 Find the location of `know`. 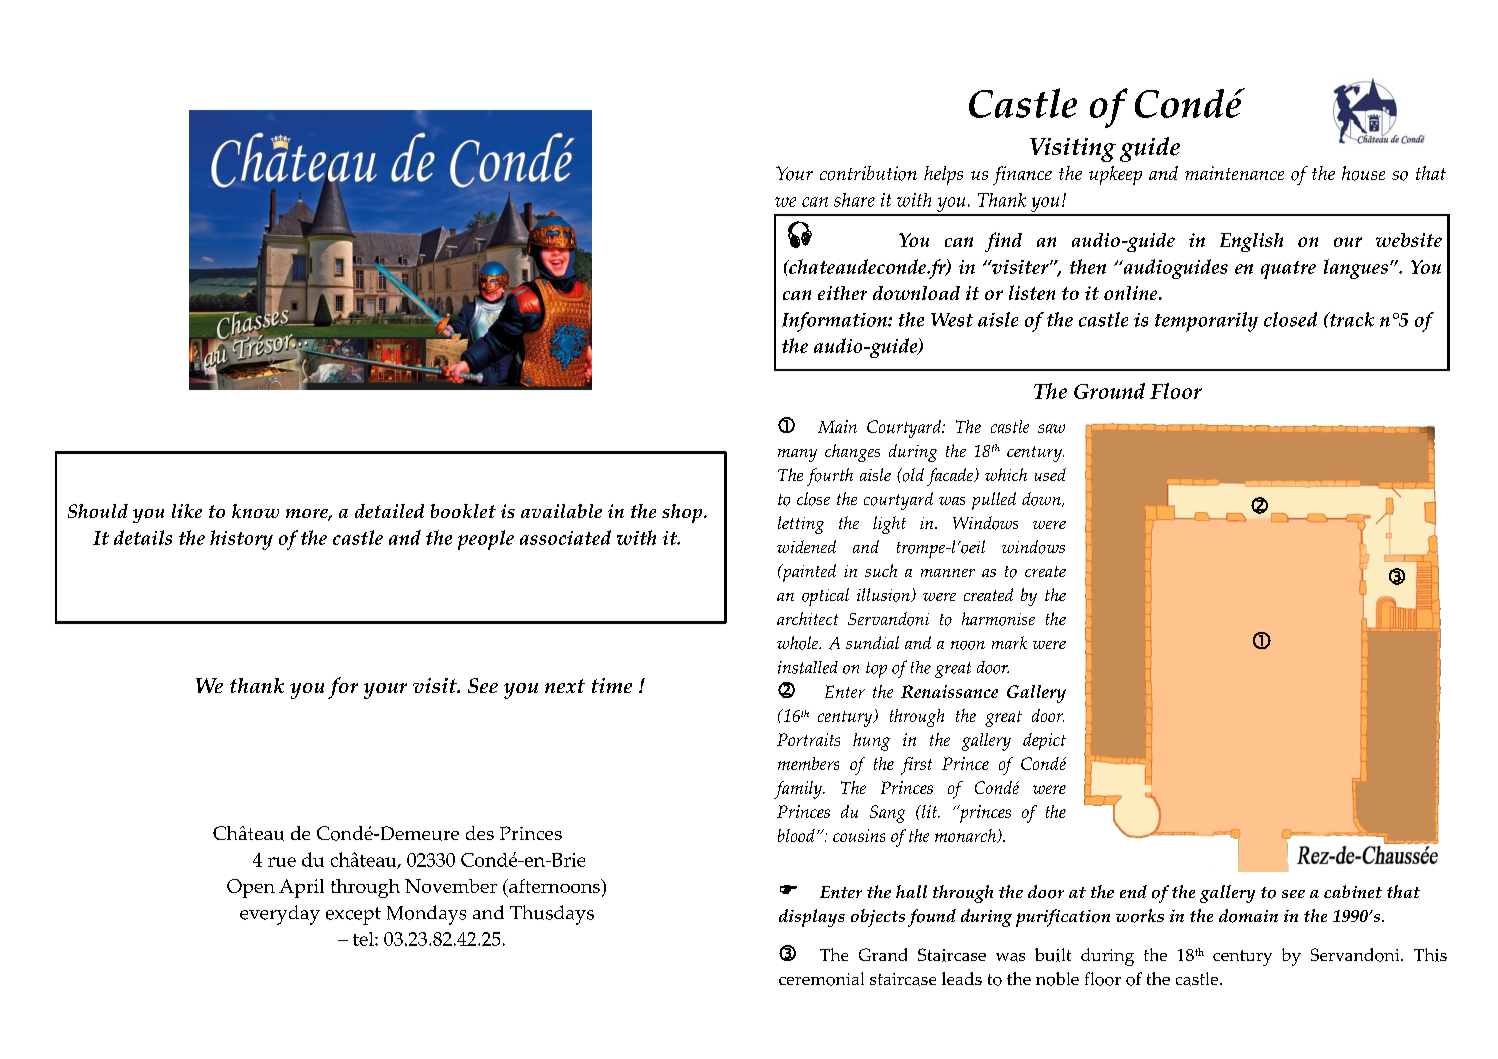

know is located at coordinates (255, 511).
